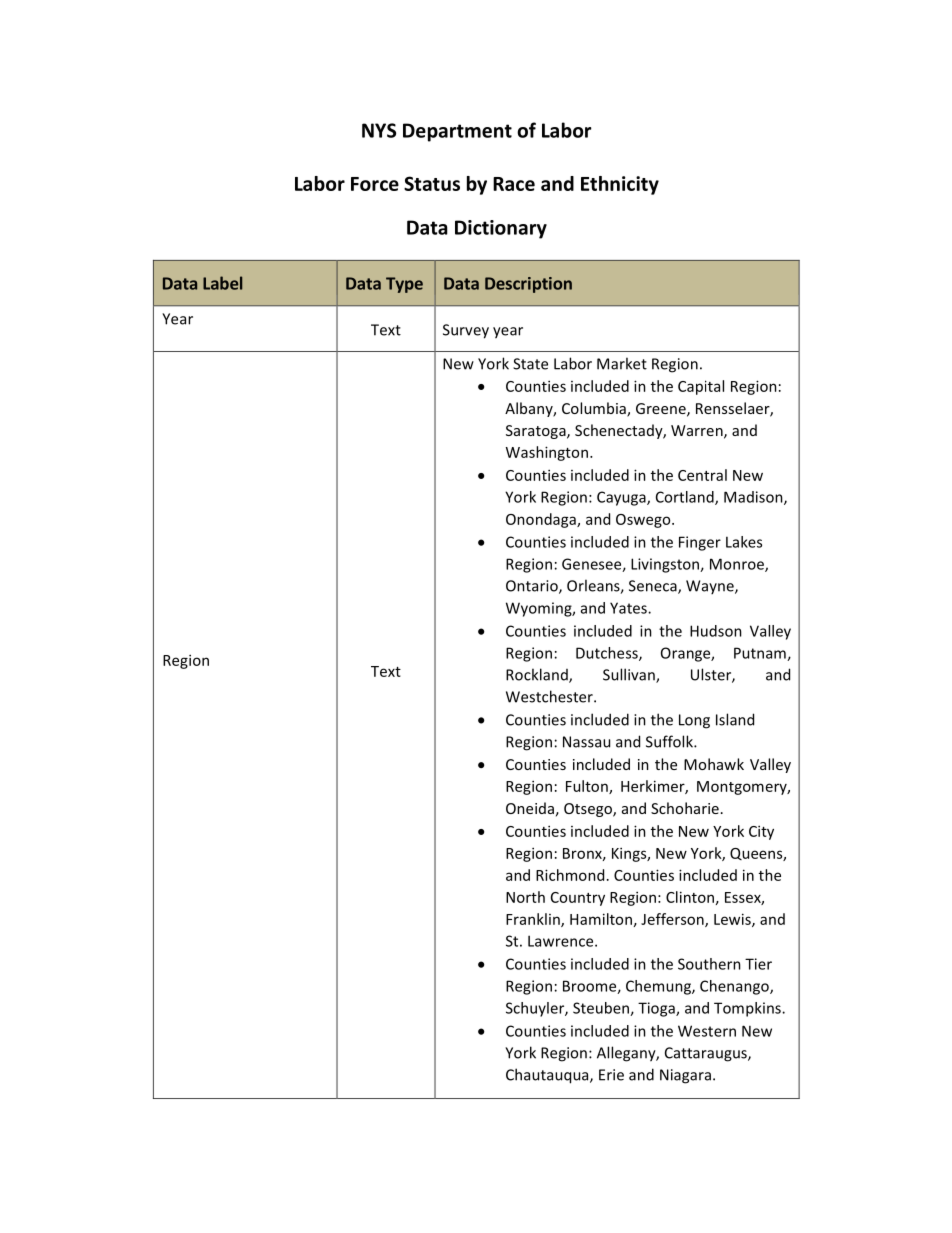  Describe the element at coordinates (514, 184) in the screenshot. I see `Race` at that location.
